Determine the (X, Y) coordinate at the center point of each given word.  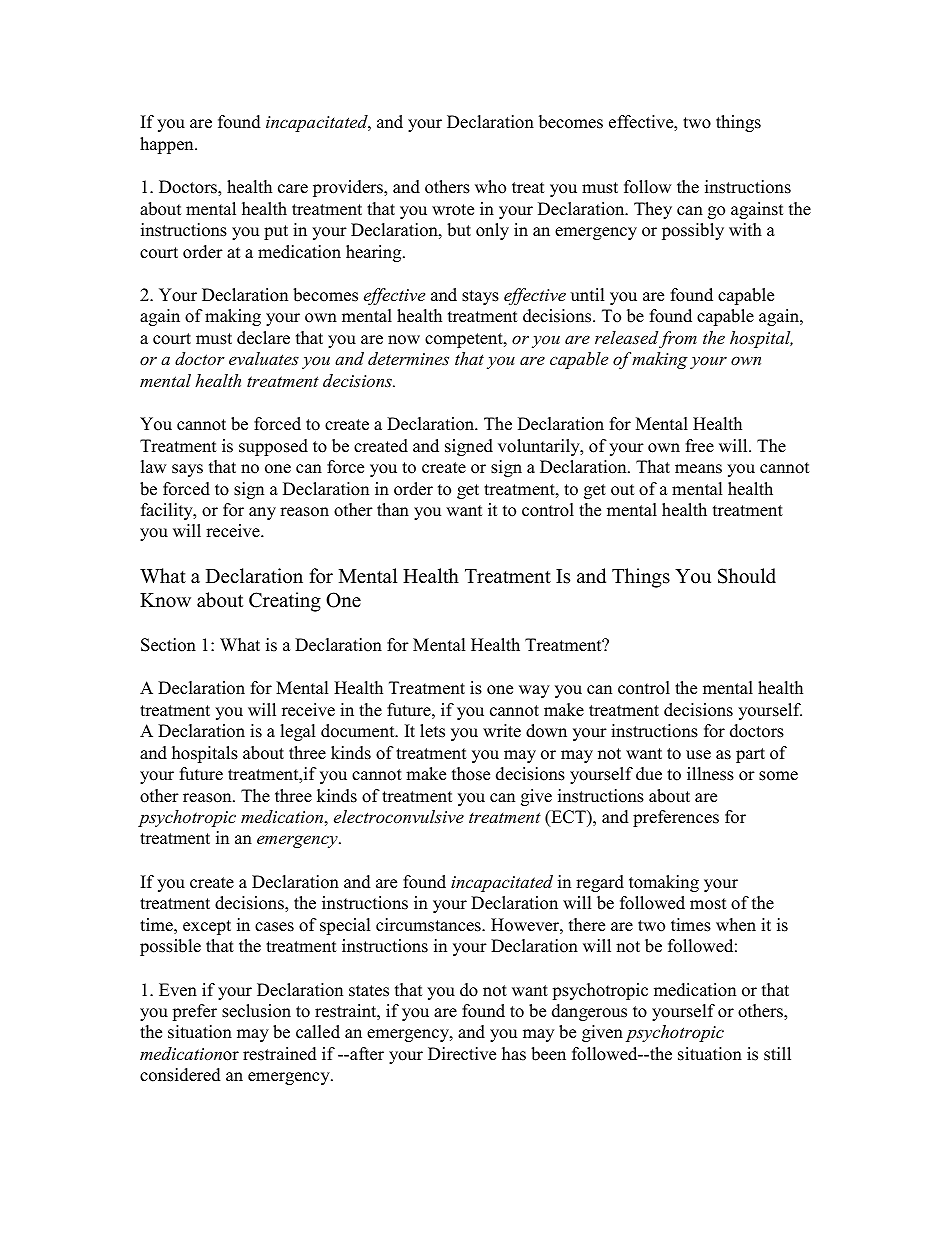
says (187, 470)
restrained (280, 1054)
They (653, 210)
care (293, 189)
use (698, 755)
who (490, 187)
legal (297, 732)
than (393, 509)
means (698, 469)
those (471, 774)
